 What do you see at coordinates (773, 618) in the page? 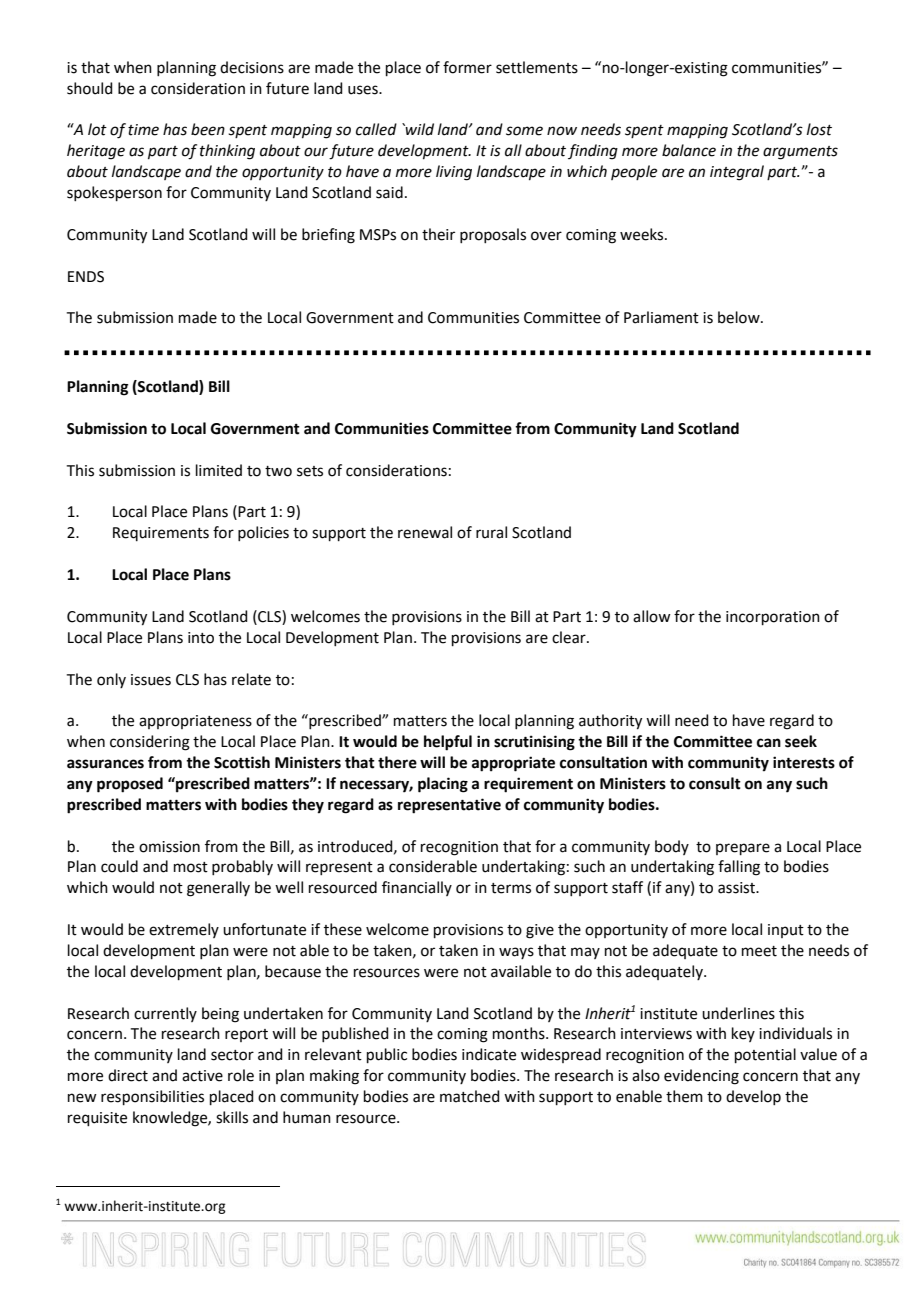
I see `incorporation` at bounding box center [773, 618].
